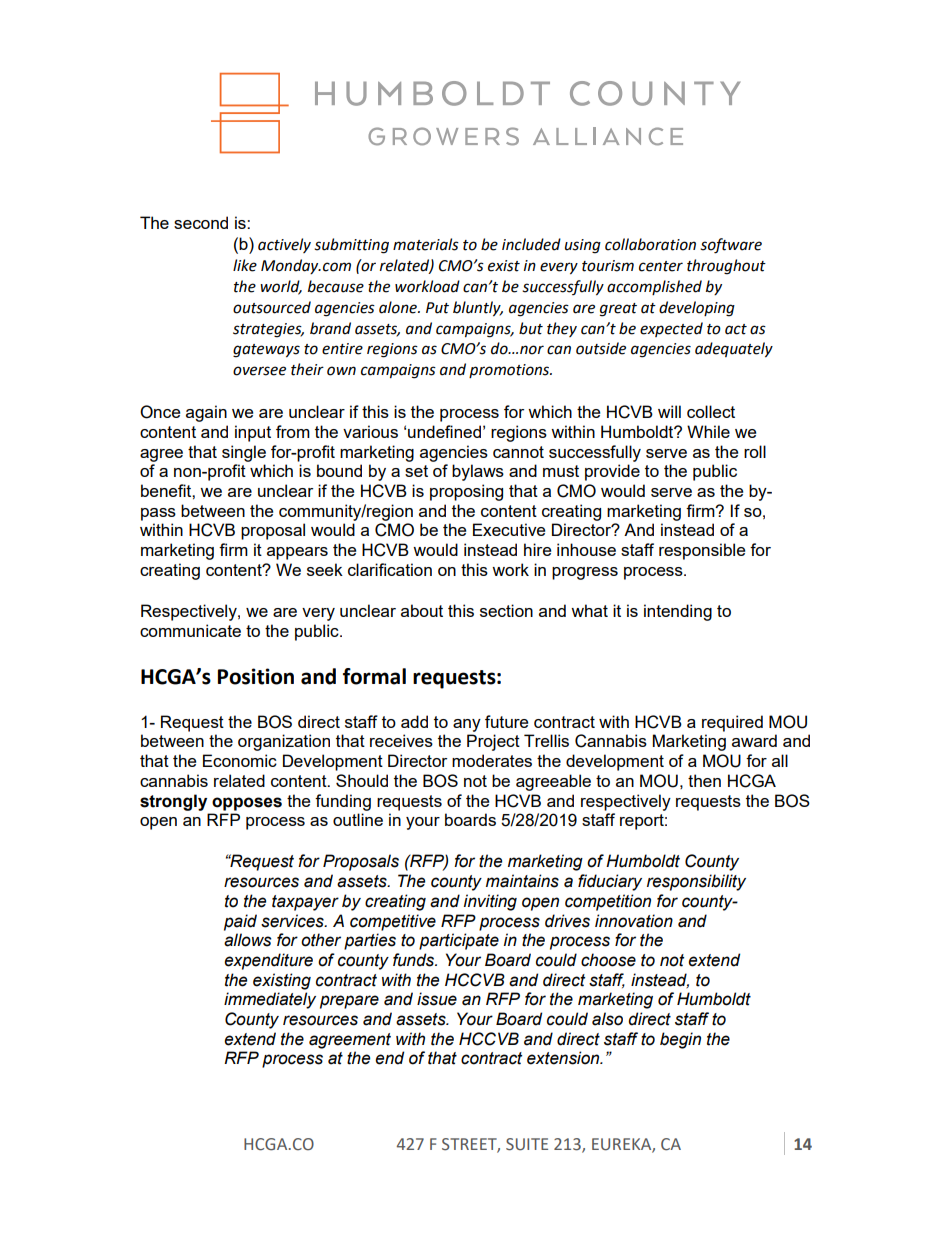  Describe the element at coordinates (247, 940) in the image. I see `allows` at that location.
